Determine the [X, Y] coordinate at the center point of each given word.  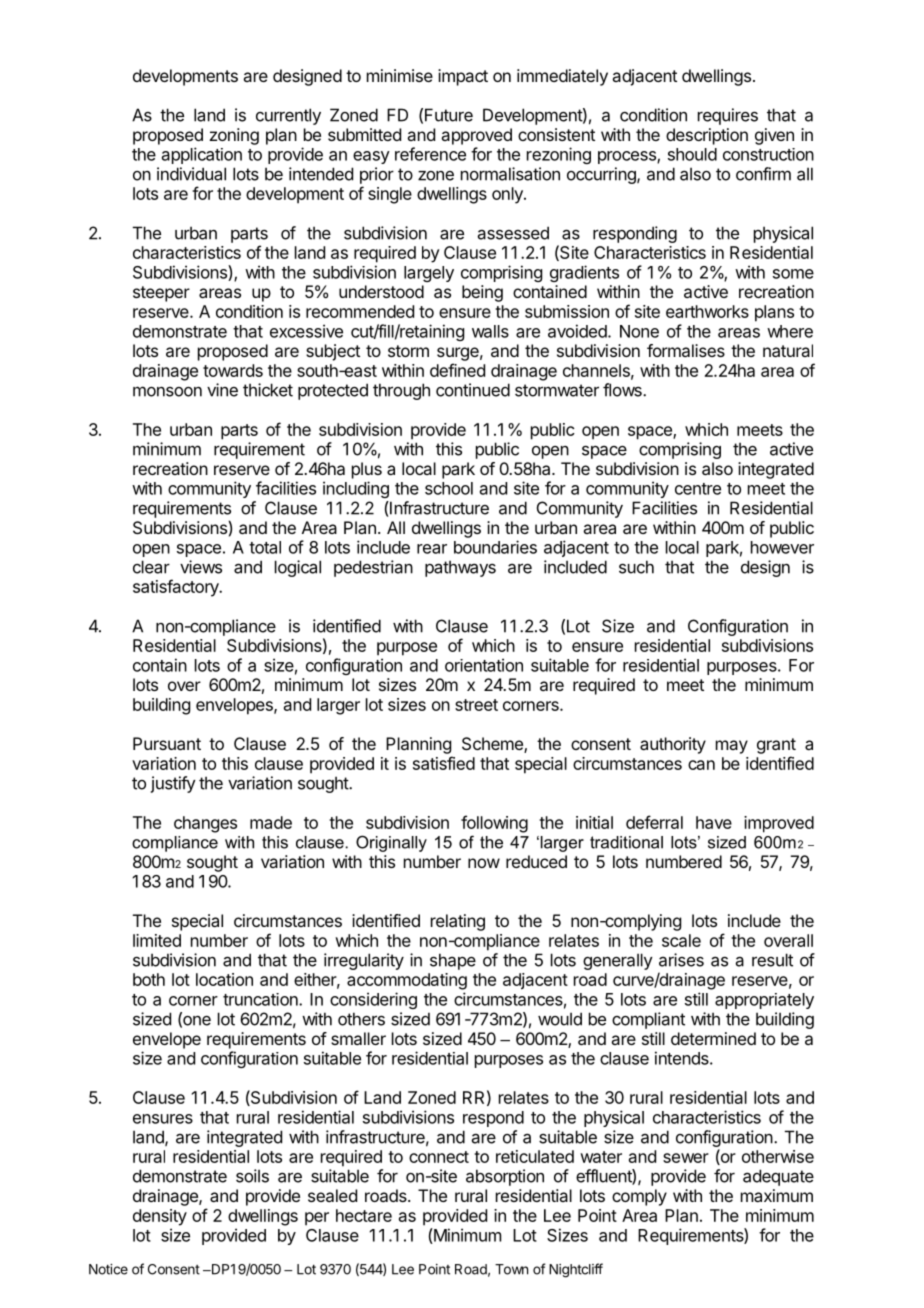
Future [449, 115]
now [484, 863]
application [202, 155]
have [714, 822]
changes [205, 824]
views [201, 567]
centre [698, 489]
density [160, 1217]
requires [728, 116]
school [449, 488]
